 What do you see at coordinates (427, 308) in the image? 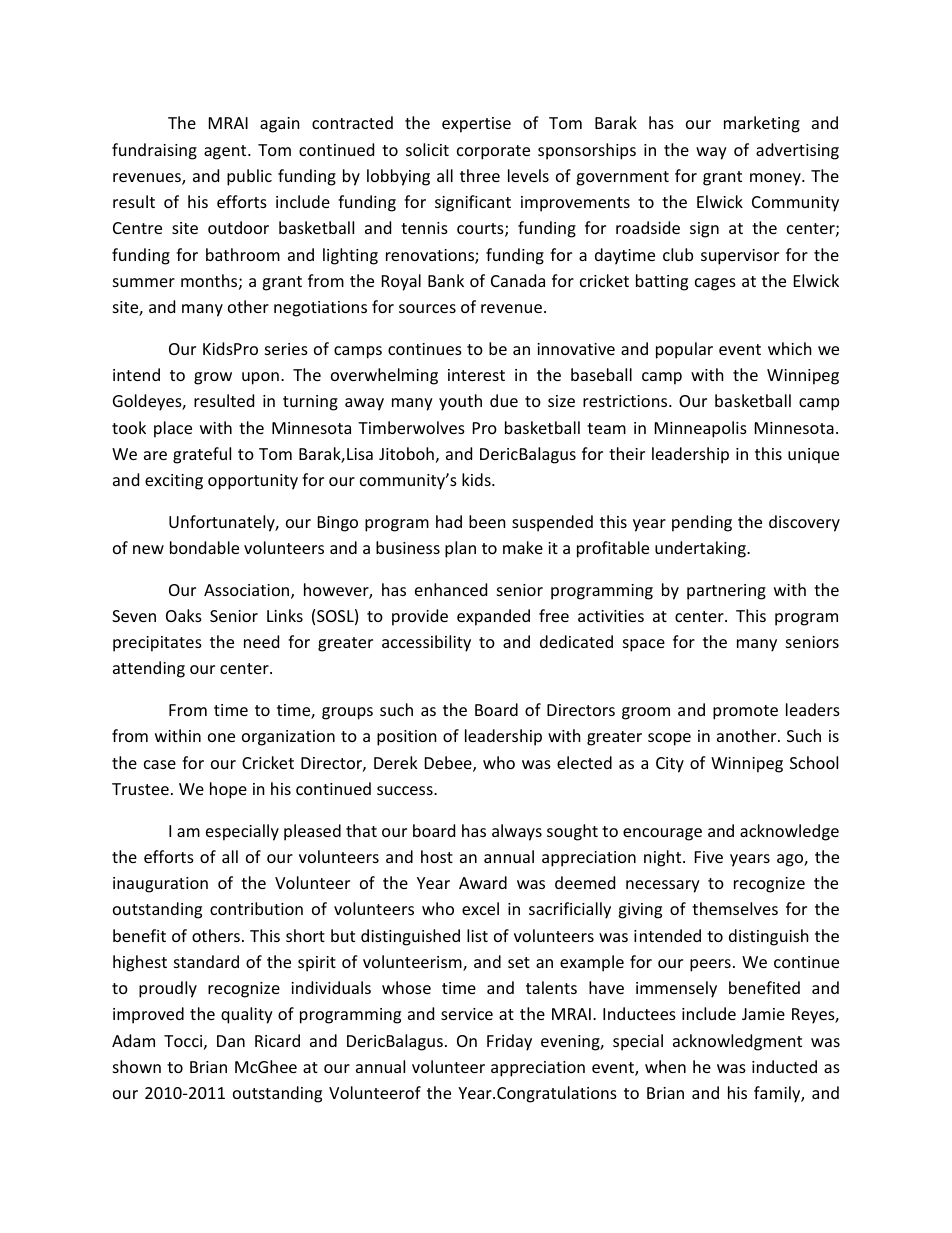
I see `sources` at bounding box center [427, 308].
